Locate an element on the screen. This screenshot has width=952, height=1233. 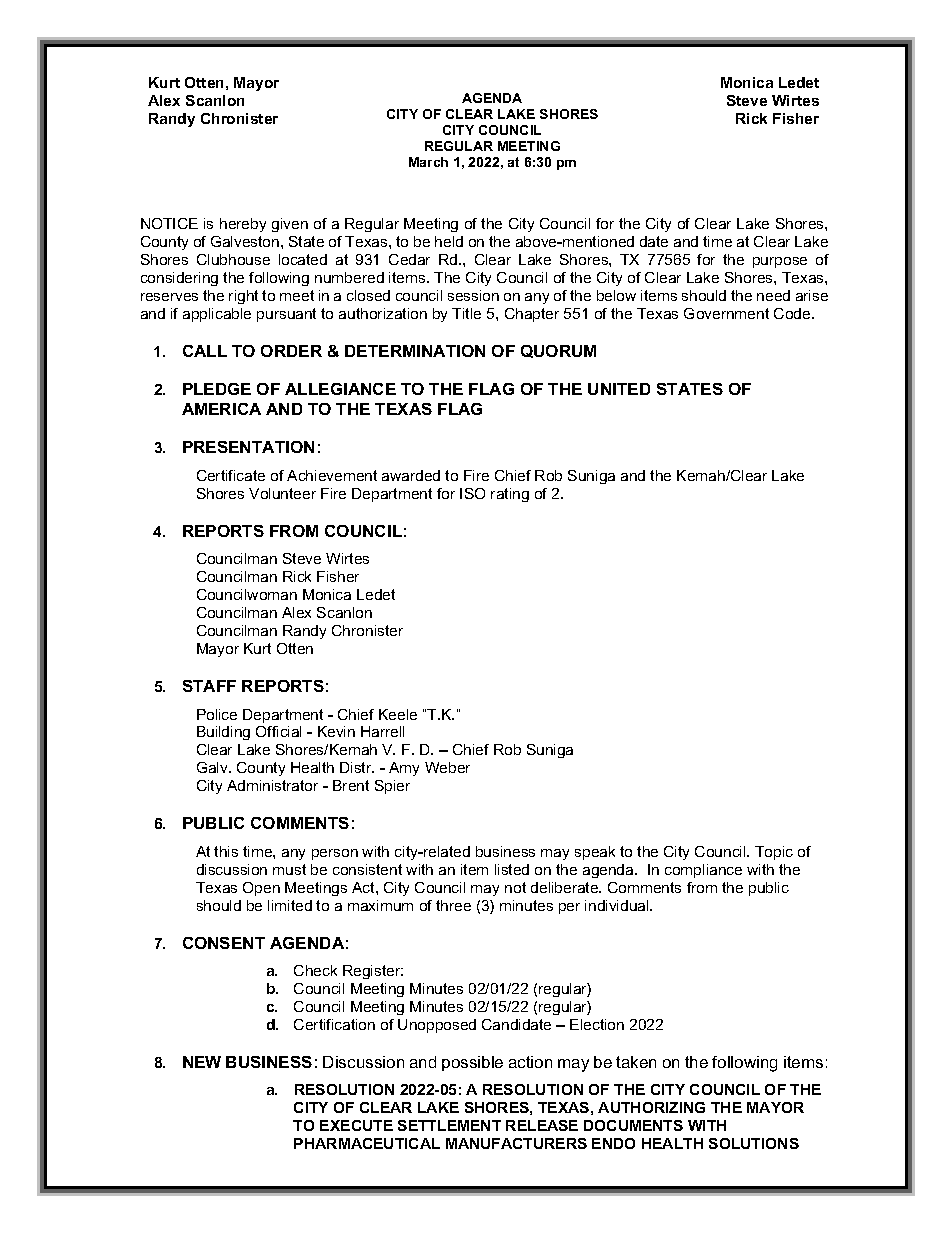
March is located at coordinates (428, 162).
